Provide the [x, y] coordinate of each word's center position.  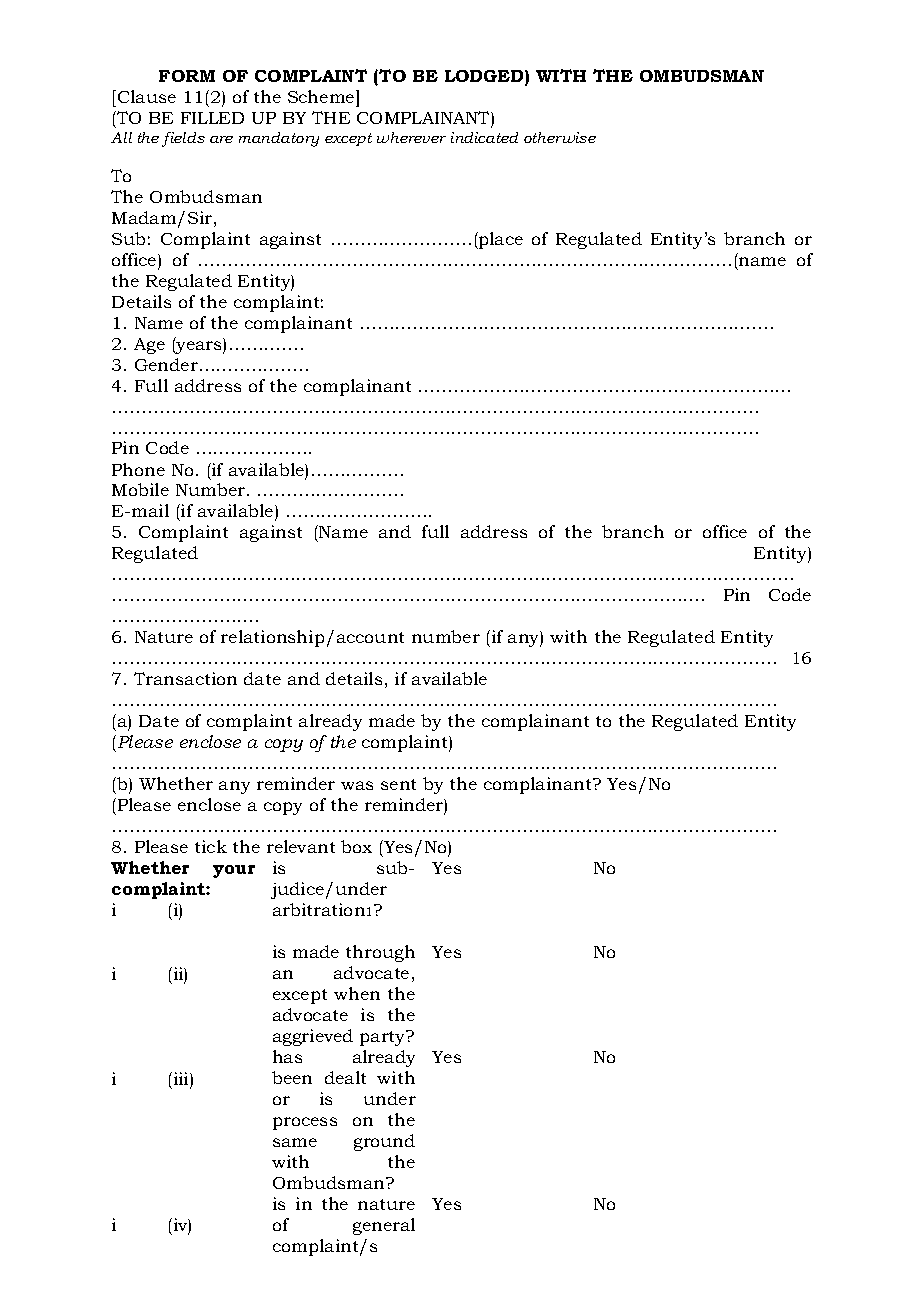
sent [398, 784]
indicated [484, 137]
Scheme [322, 98]
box [356, 846]
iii [181, 1080]
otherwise [560, 137]
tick [211, 846]
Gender [166, 364]
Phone [138, 469]
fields [183, 139]
